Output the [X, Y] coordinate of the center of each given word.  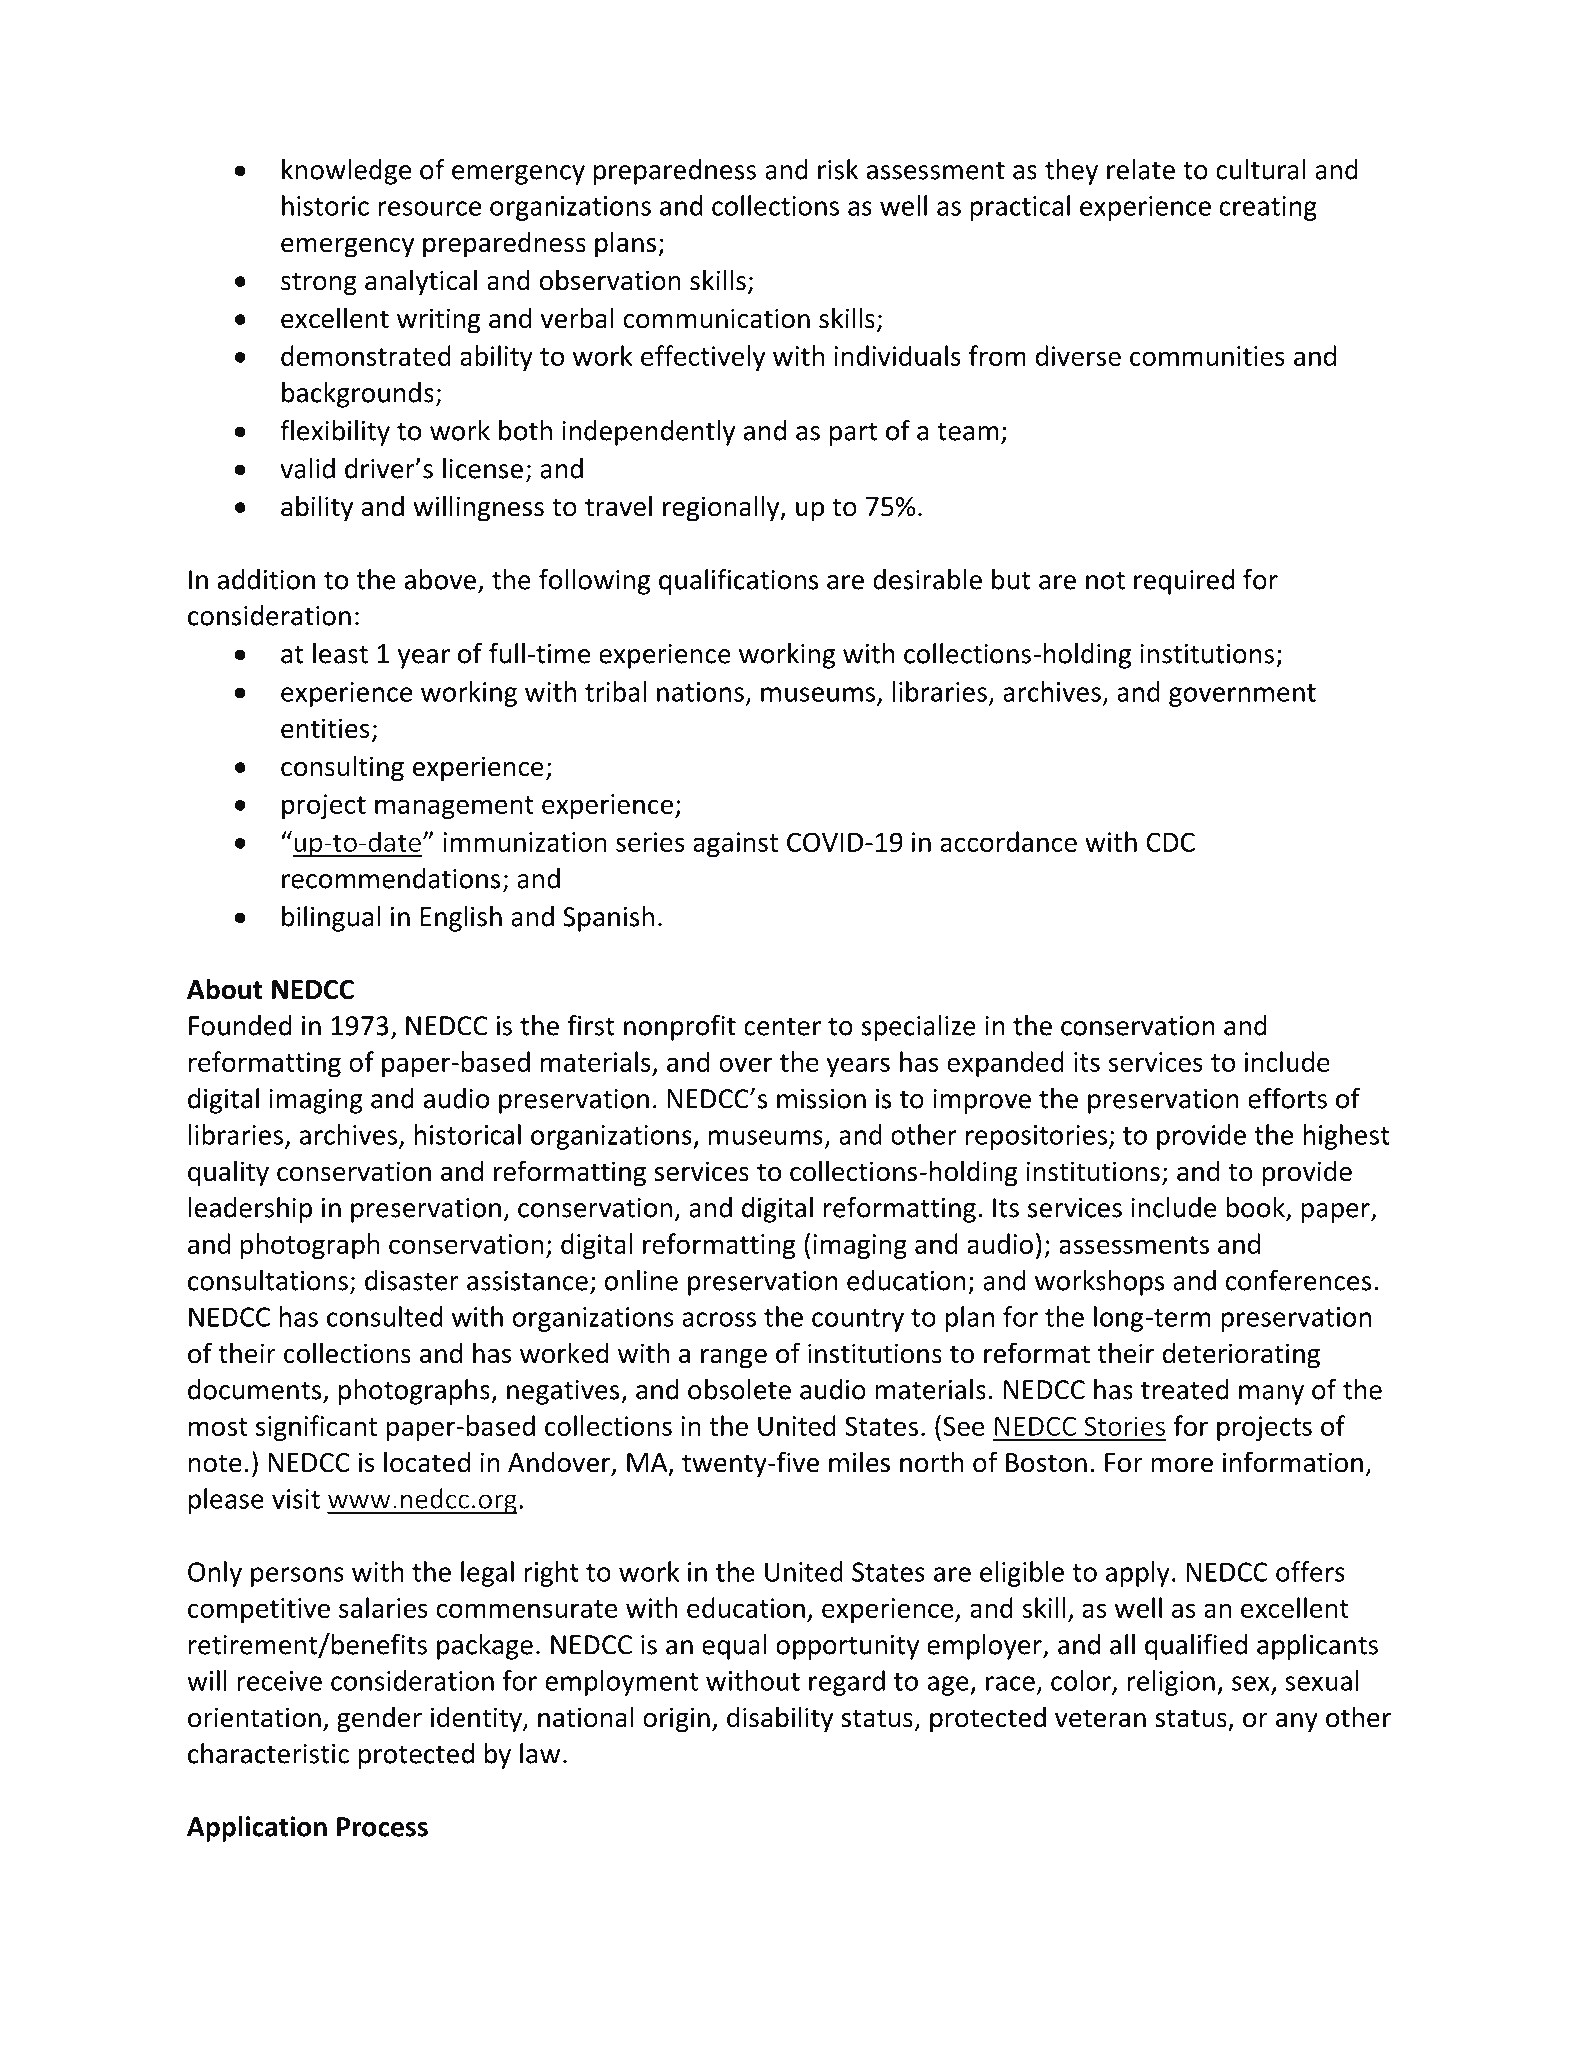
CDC [1170, 842]
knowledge [346, 172]
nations [700, 692]
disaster [412, 1280]
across [719, 1319]
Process [382, 1827]
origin [676, 1720]
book [1256, 1208]
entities [325, 728]
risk [838, 169]
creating [1268, 208]
